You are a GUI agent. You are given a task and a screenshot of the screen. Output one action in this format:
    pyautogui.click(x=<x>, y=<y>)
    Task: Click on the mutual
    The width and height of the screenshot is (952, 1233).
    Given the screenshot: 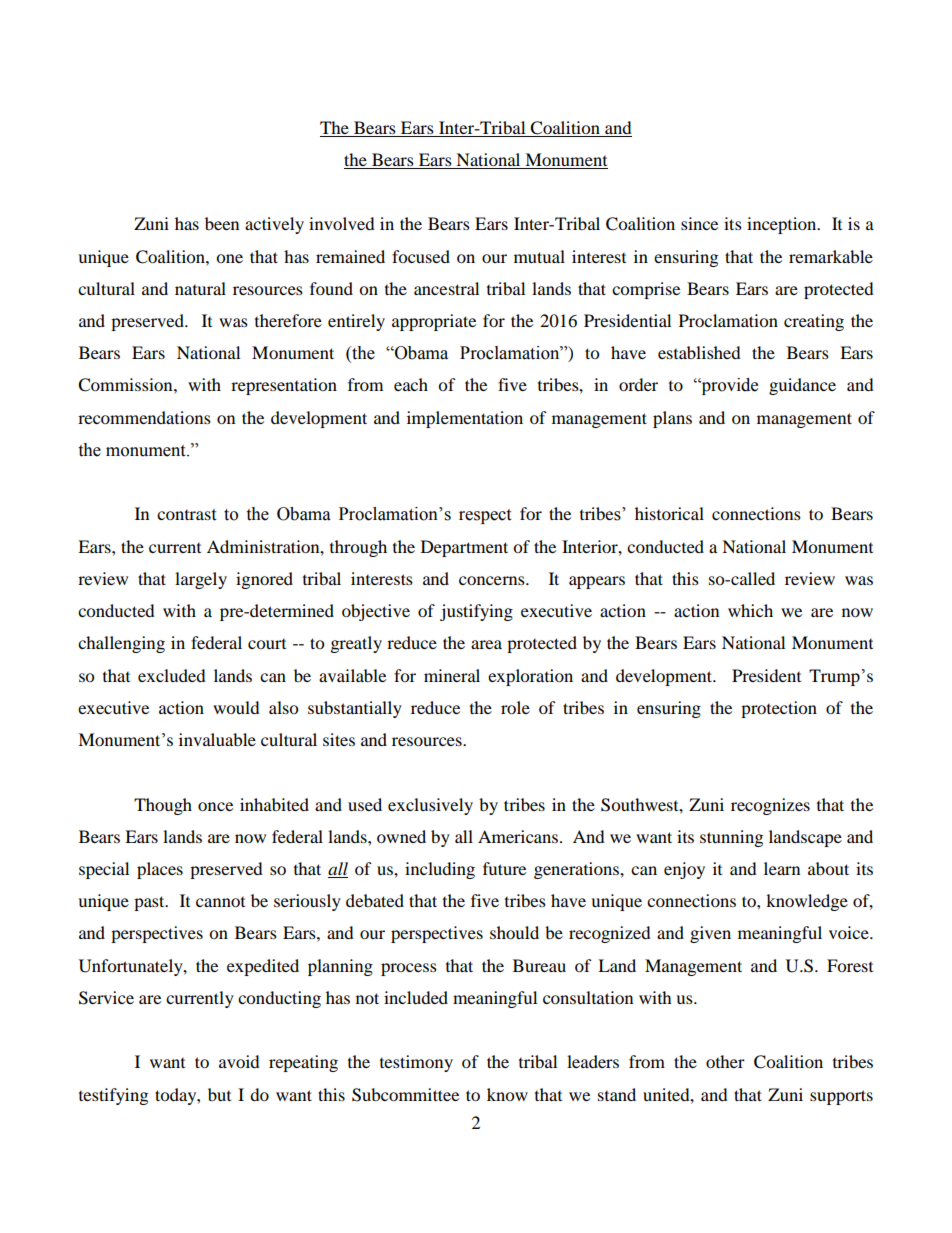 What is the action you would take?
    pyautogui.click(x=539, y=256)
